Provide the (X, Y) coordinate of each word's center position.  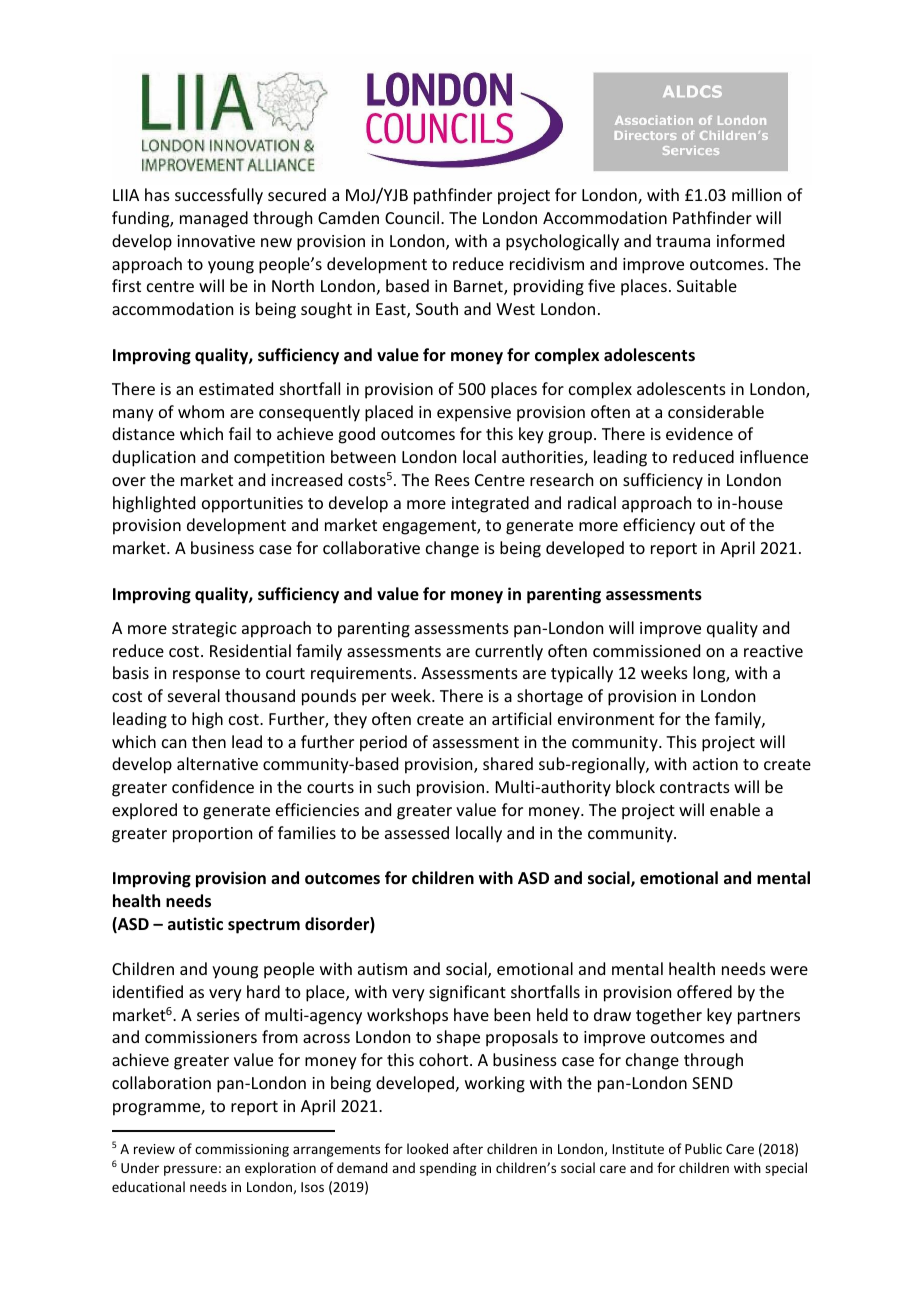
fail (240, 433)
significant (467, 993)
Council (412, 217)
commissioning (242, 1150)
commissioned (646, 650)
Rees (452, 480)
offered (704, 991)
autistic (195, 924)
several (194, 695)
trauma (683, 241)
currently (509, 652)
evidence (699, 433)
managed (214, 219)
